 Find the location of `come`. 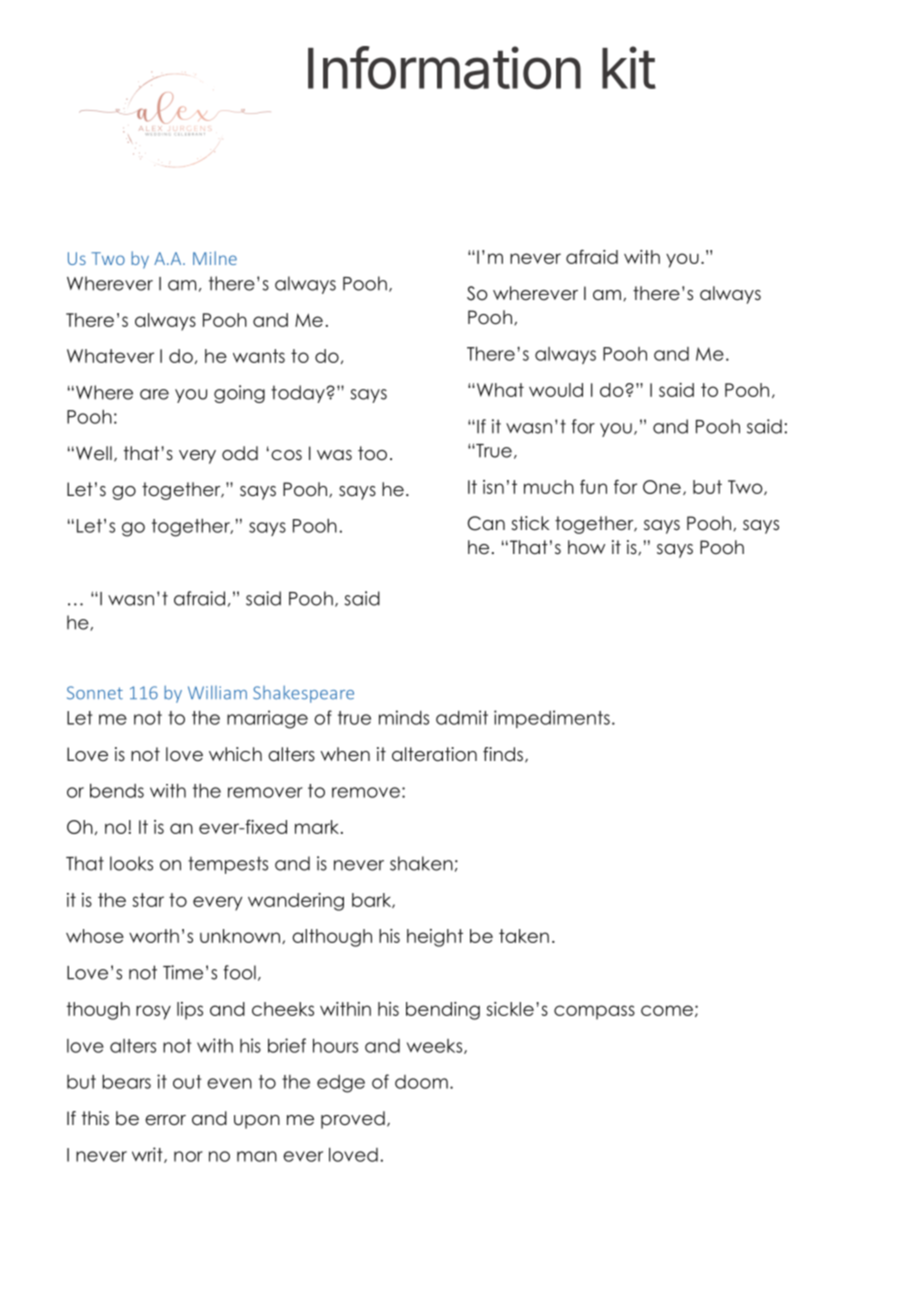

come is located at coordinates (667, 1010).
